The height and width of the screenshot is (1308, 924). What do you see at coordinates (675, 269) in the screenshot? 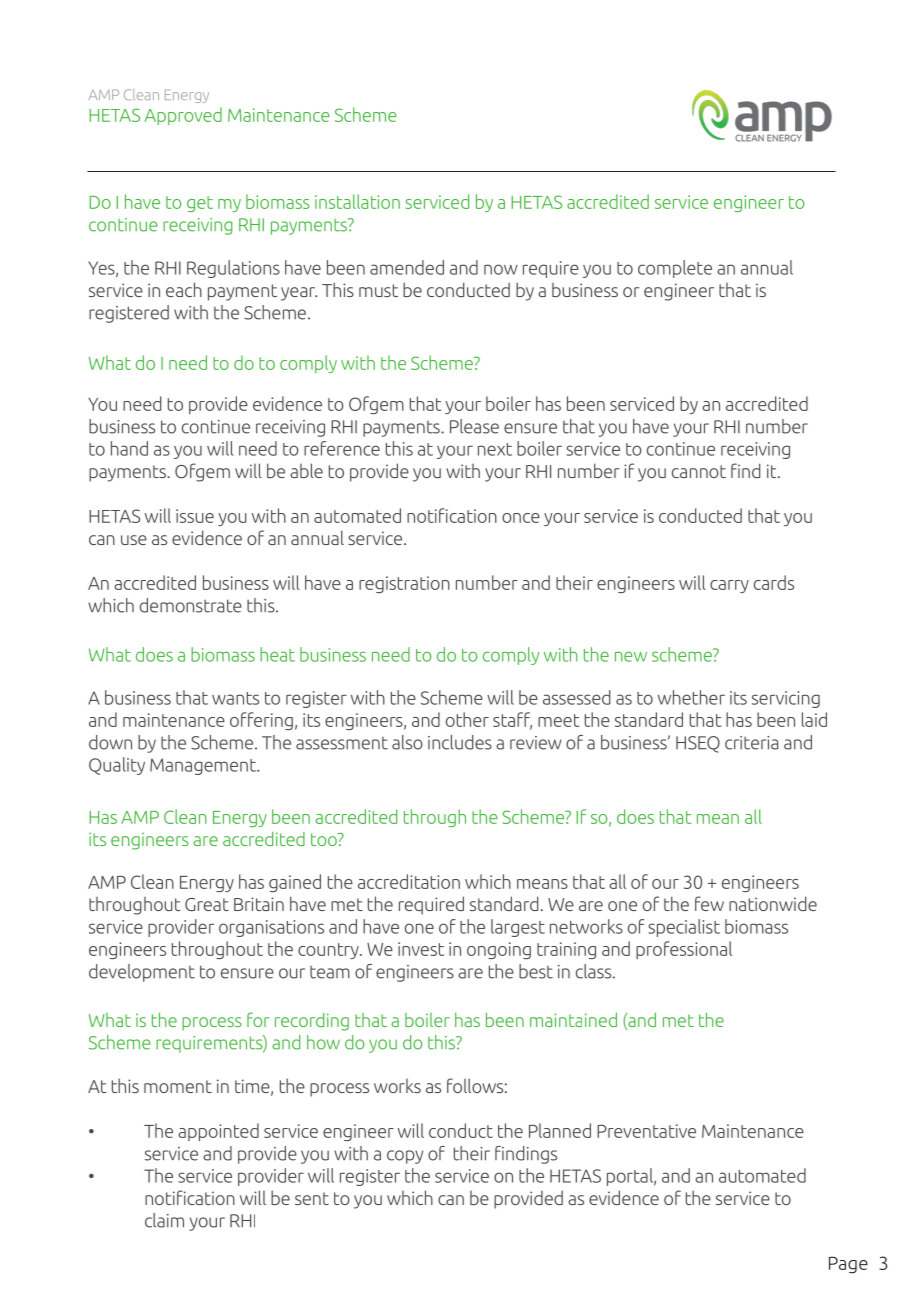
I see `complete` at bounding box center [675, 269].
